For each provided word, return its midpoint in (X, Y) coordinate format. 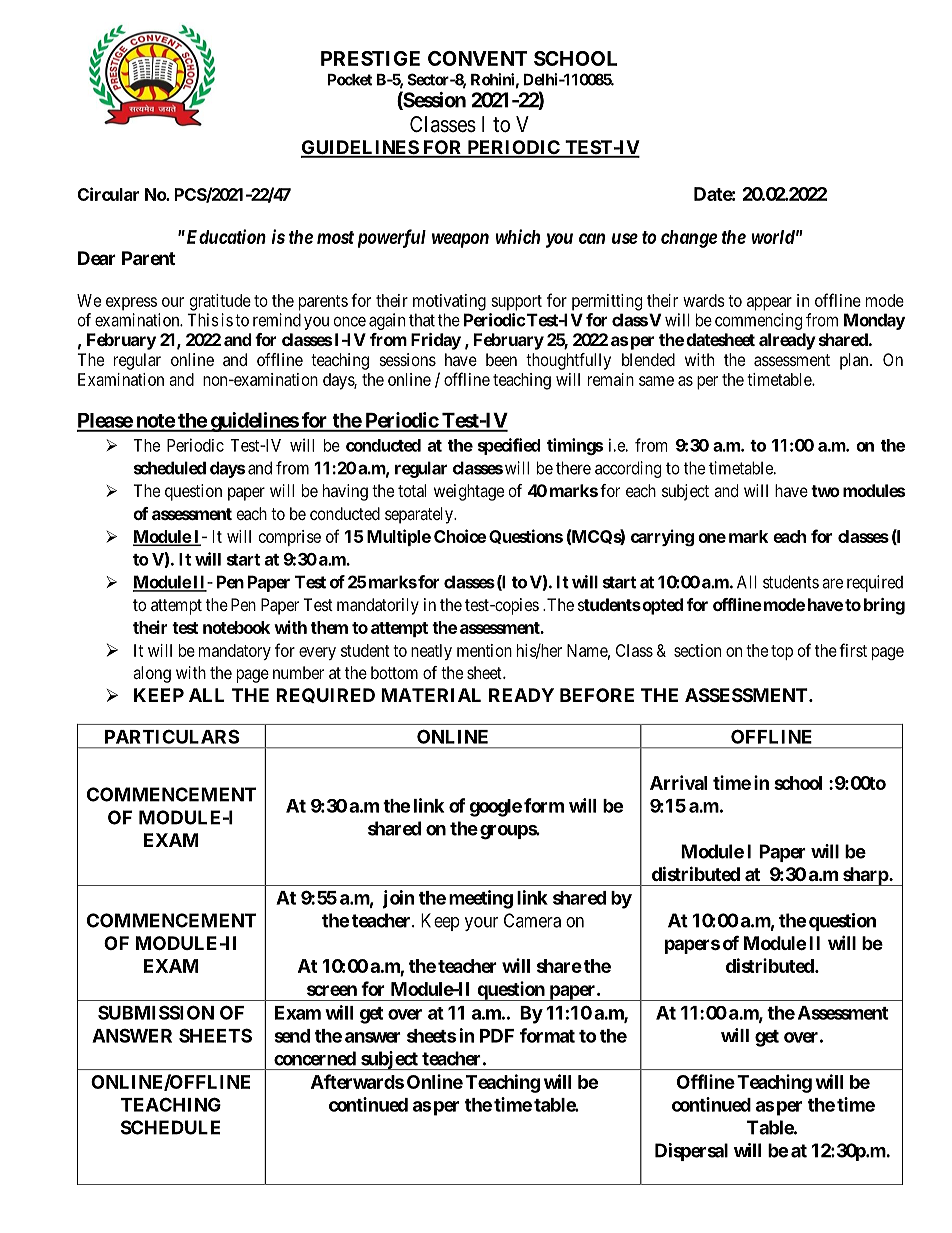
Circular (108, 194)
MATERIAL (431, 695)
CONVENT (478, 58)
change (689, 239)
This (203, 320)
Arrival (678, 782)
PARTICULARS (172, 736)
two (825, 491)
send (292, 1036)
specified (509, 446)
